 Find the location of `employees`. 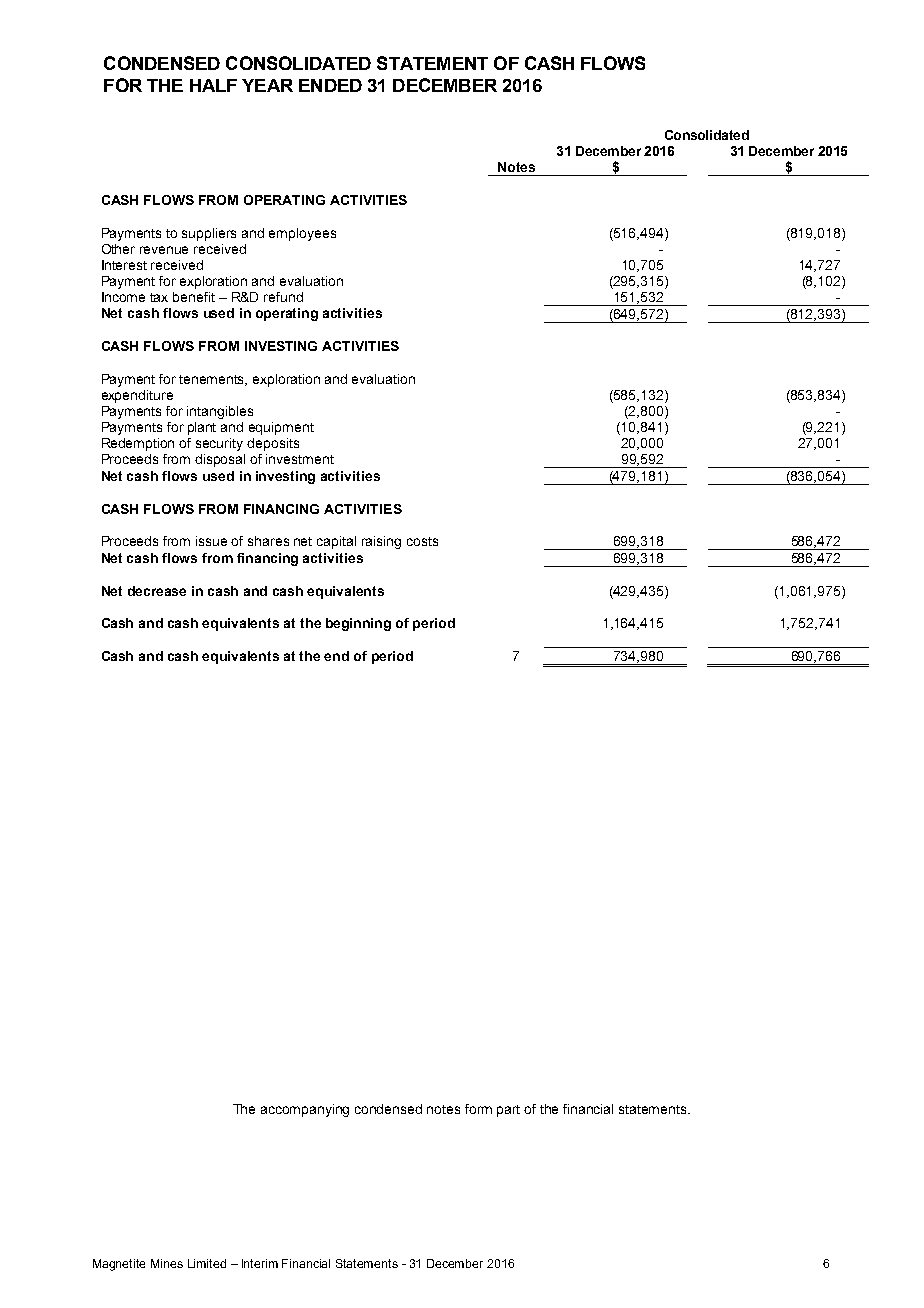

employees is located at coordinates (302, 234).
